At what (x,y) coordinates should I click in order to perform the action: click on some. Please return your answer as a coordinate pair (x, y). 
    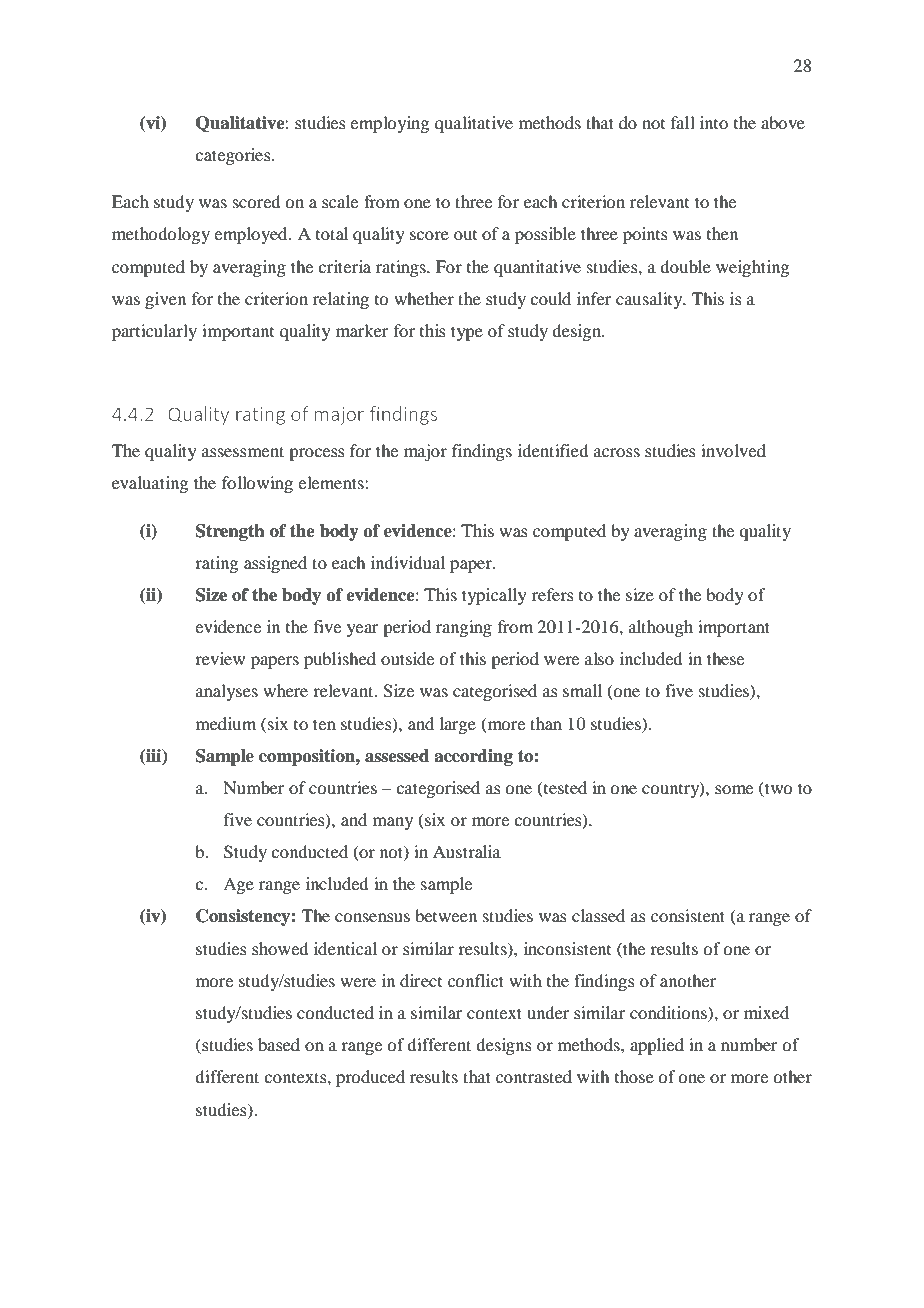
    Looking at the image, I should click on (734, 789).
